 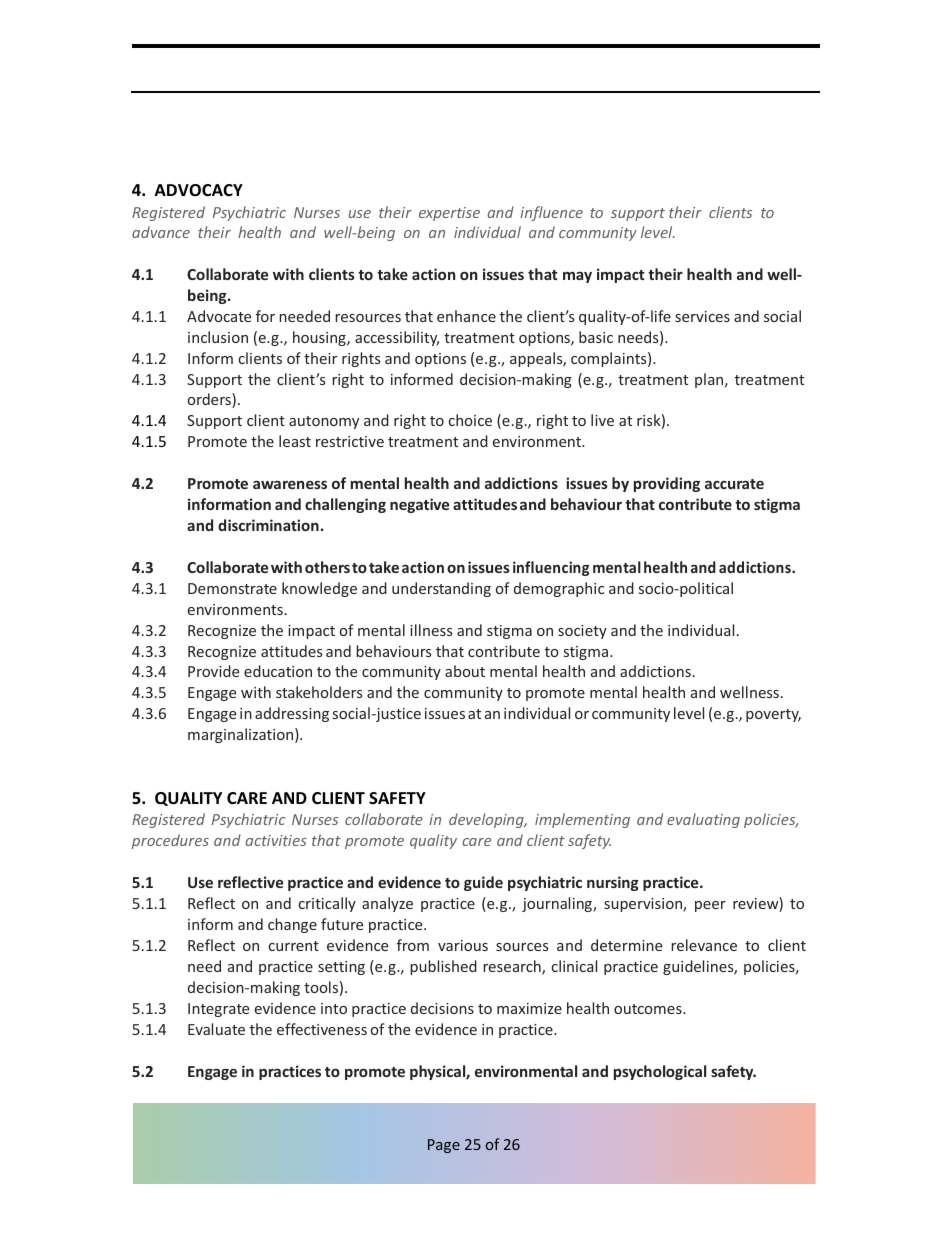 What do you see at coordinates (773, 715) in the image?
I see `poverty` at bounding box center [773, 715].
